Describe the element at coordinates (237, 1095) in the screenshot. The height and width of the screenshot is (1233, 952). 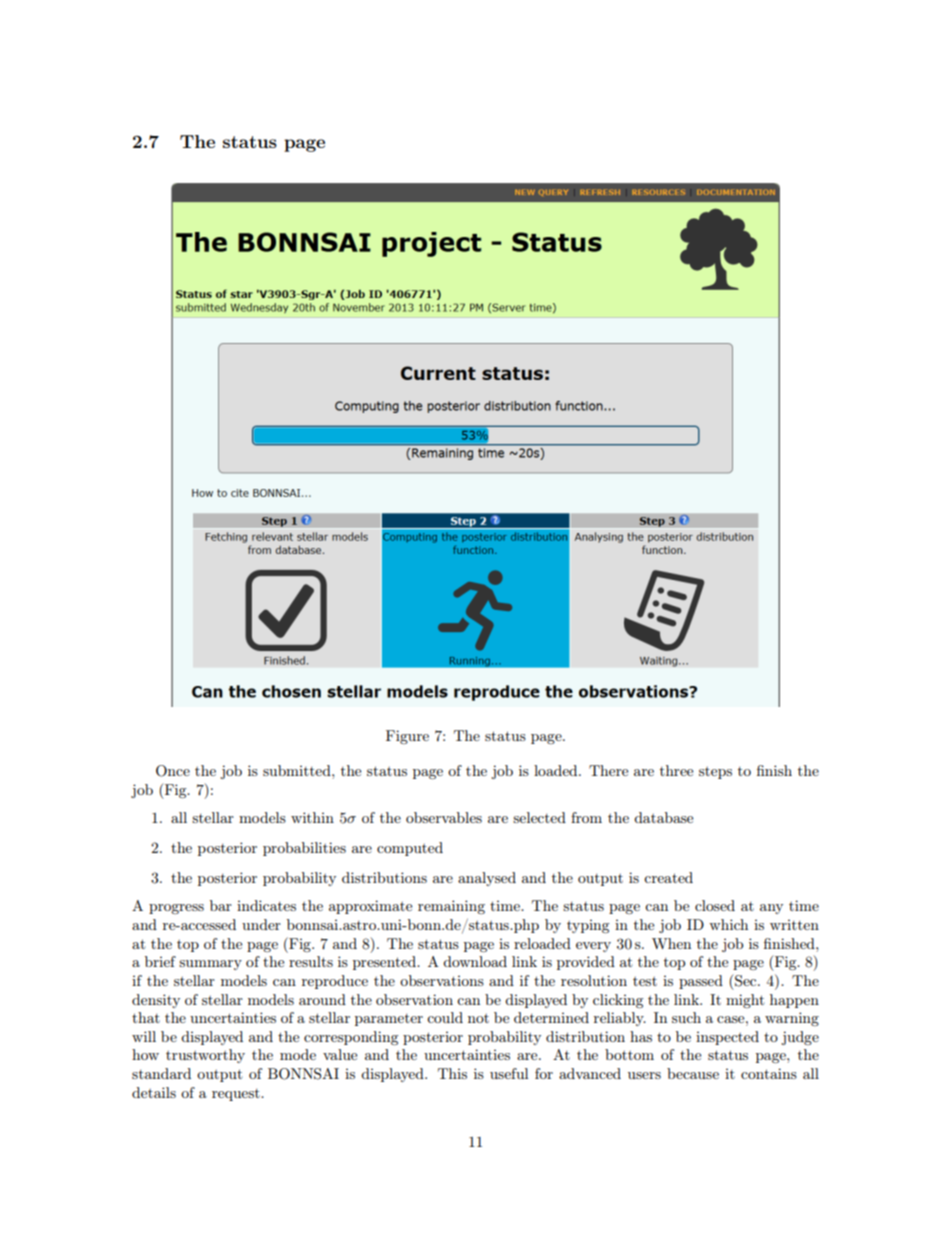
I see `request` at that location.
